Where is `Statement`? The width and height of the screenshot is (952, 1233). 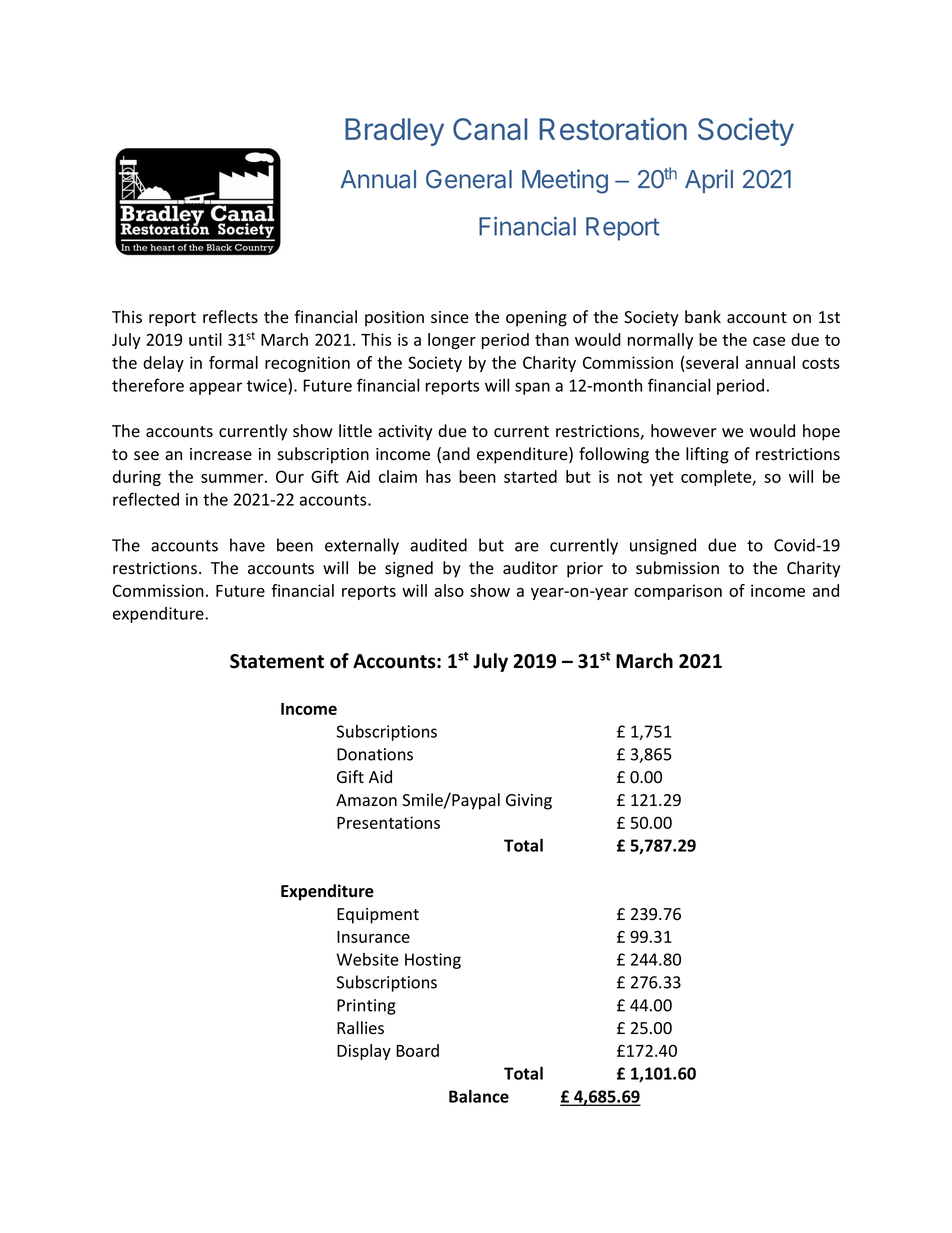
Statement is located at coordinates (277, 661).
